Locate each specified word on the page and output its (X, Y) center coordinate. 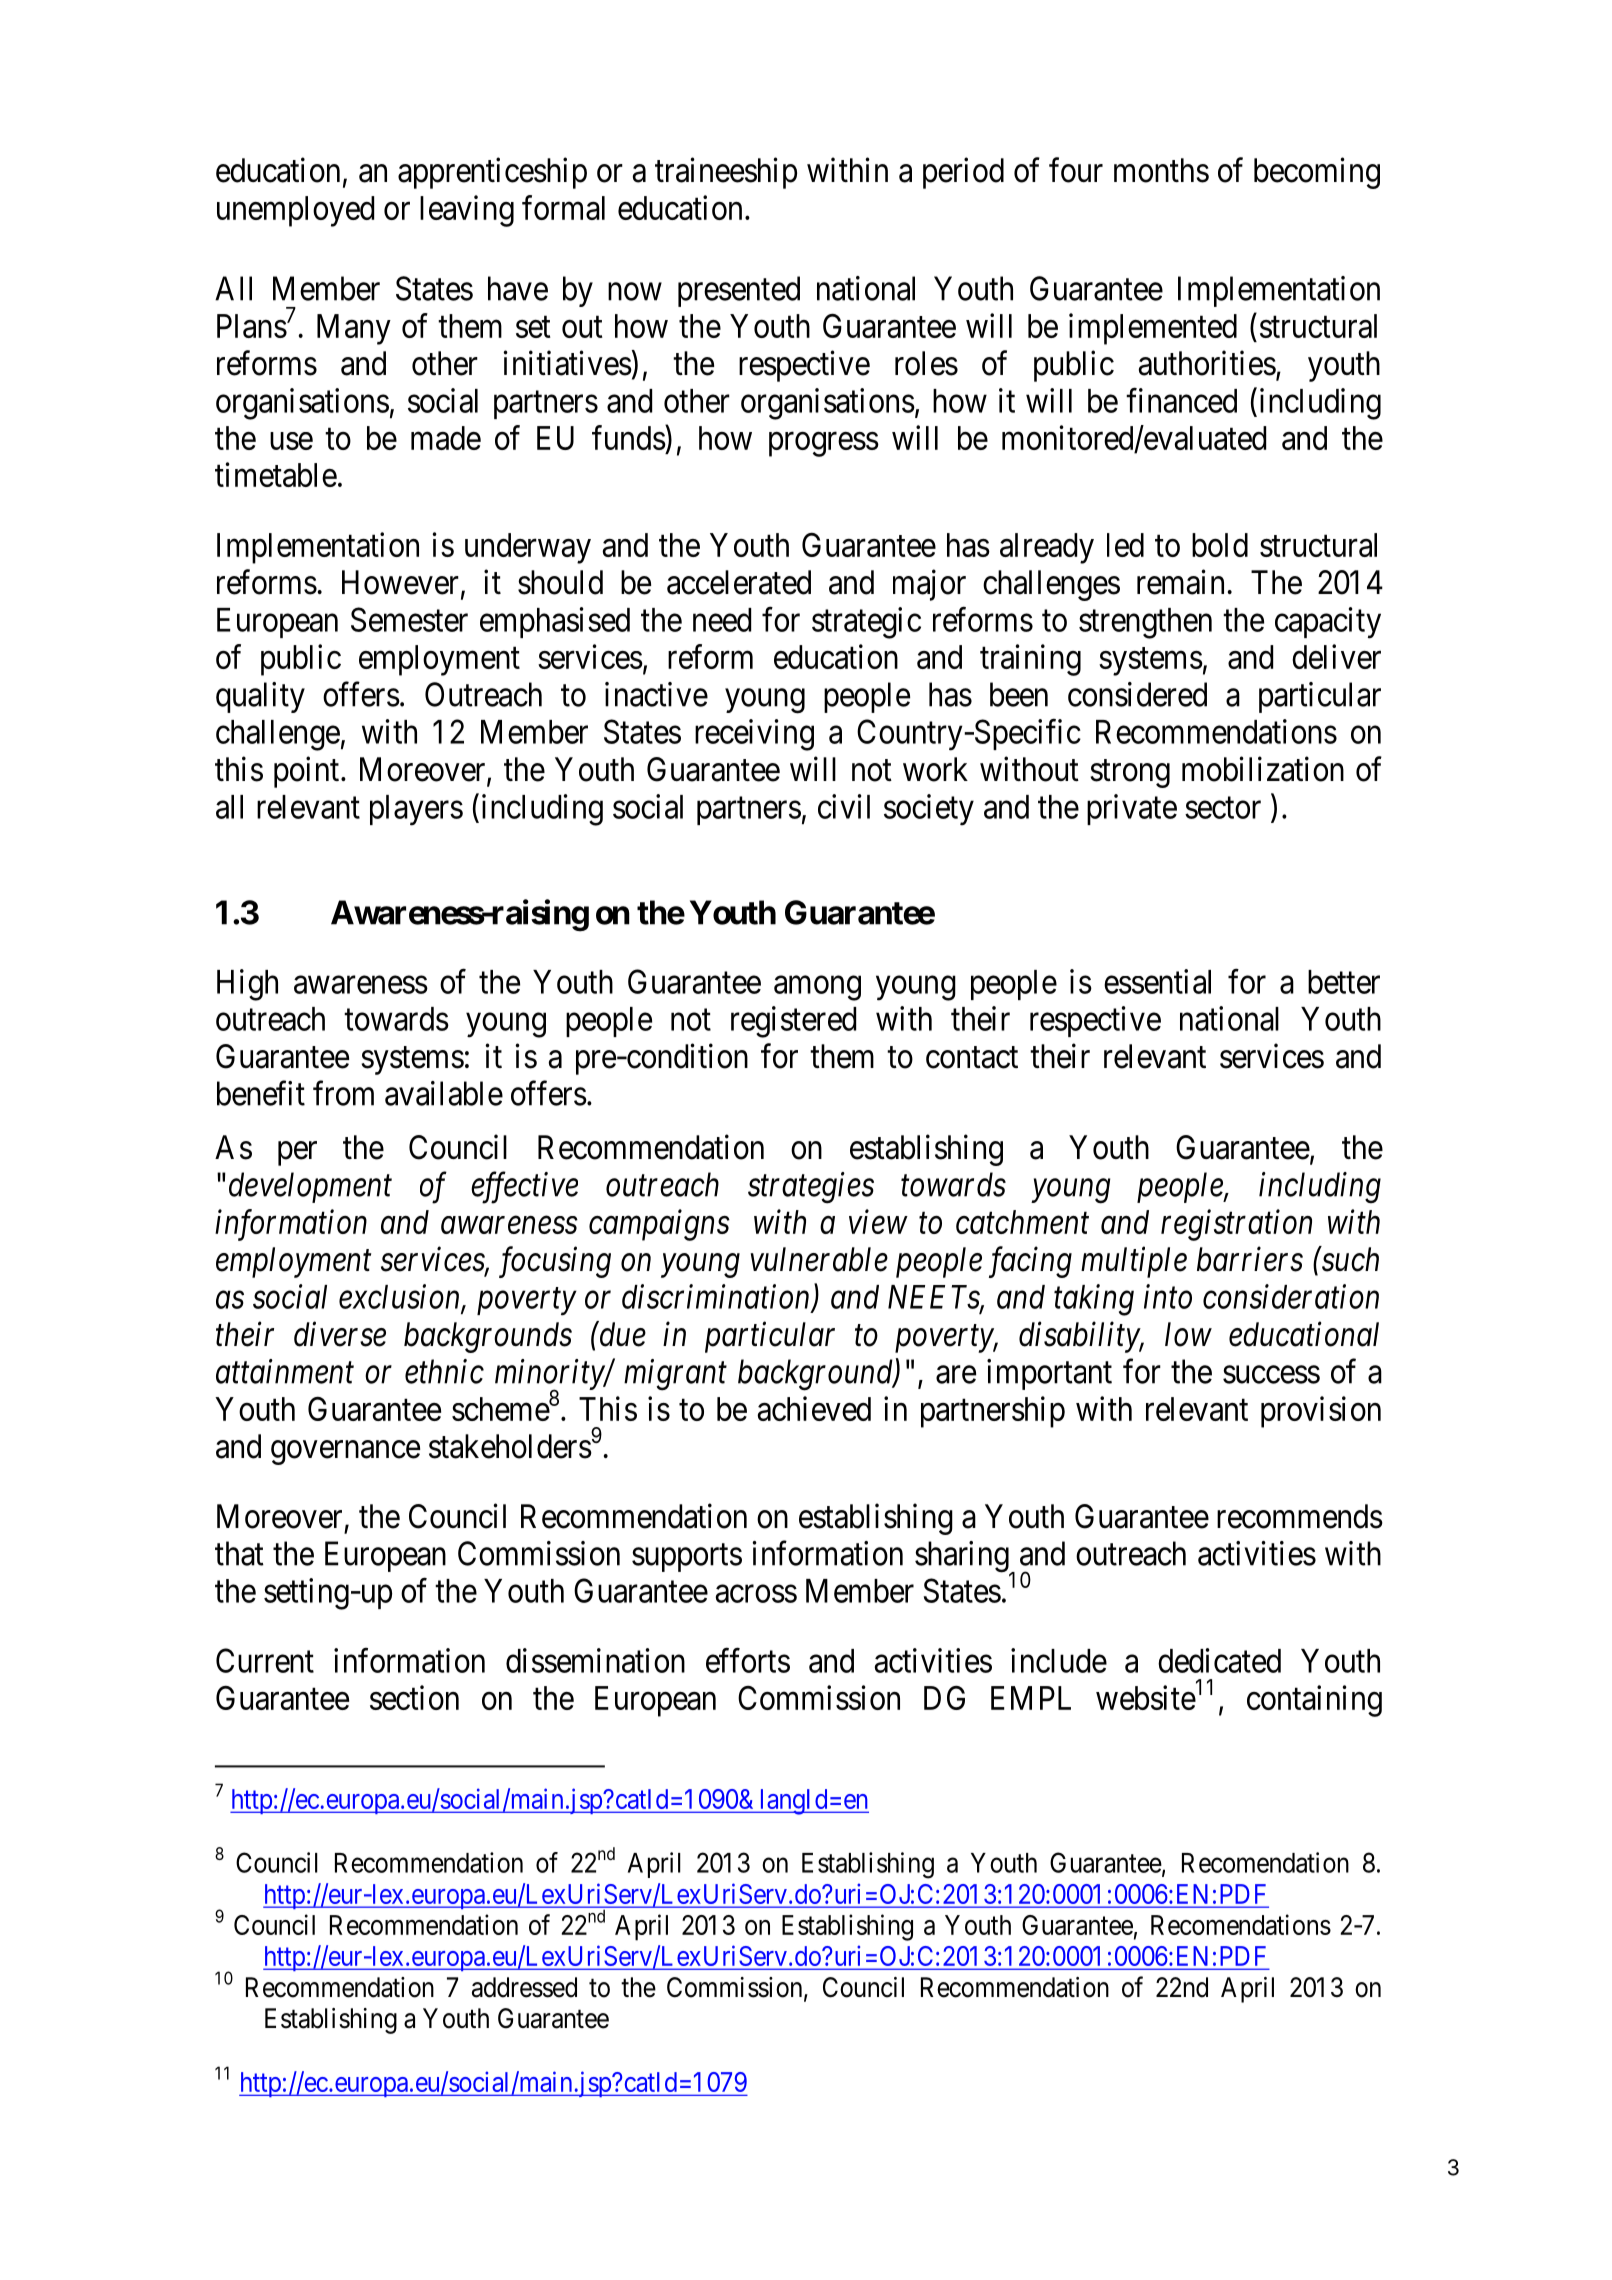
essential (1157, 981)
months (1161, 170)
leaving (467, 211)
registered (793, 1022)
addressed (524, 1987)
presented (739, 291)
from (343, 1093)
